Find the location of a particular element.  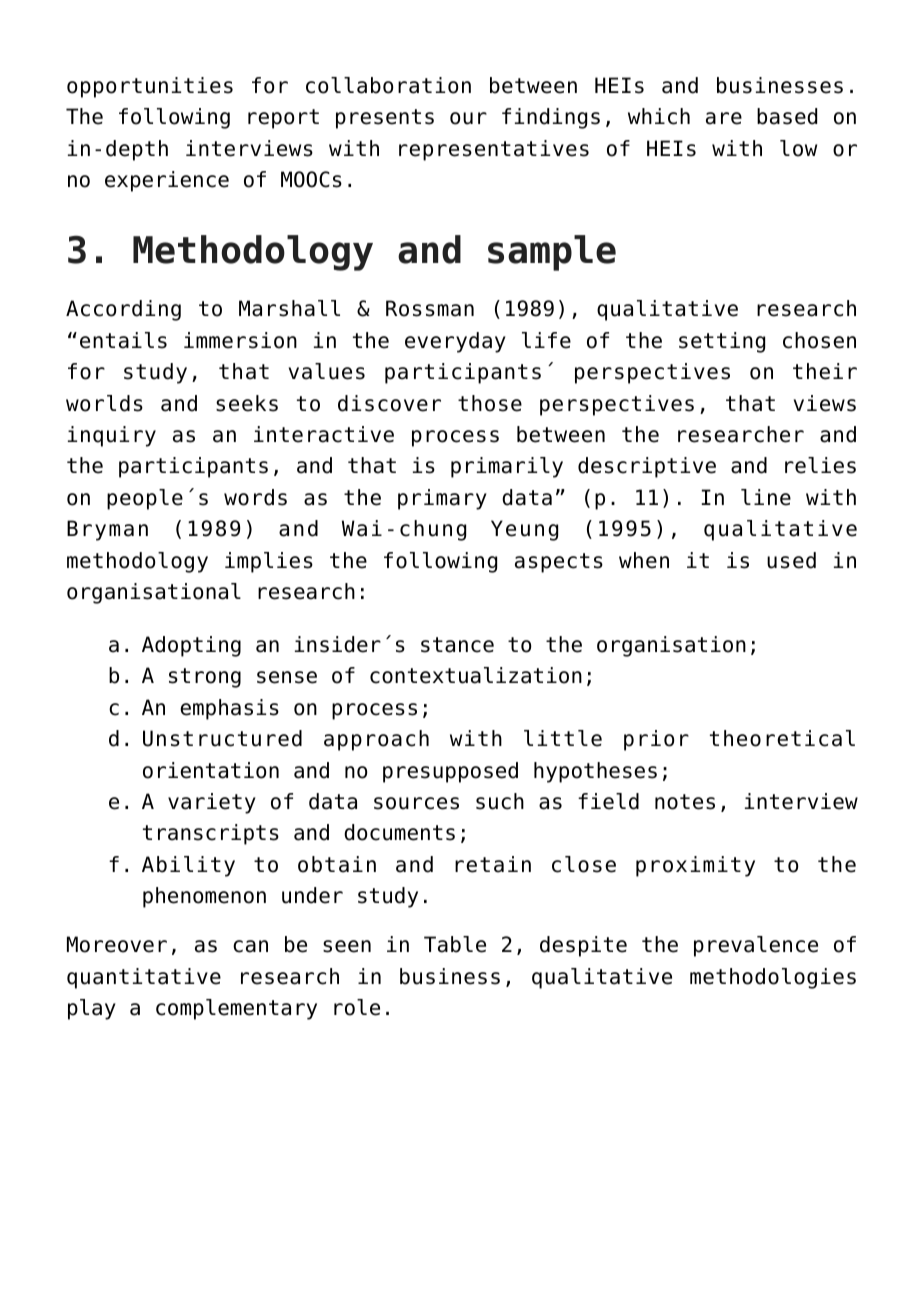

theoretical is located at coordinates (782, 738).
